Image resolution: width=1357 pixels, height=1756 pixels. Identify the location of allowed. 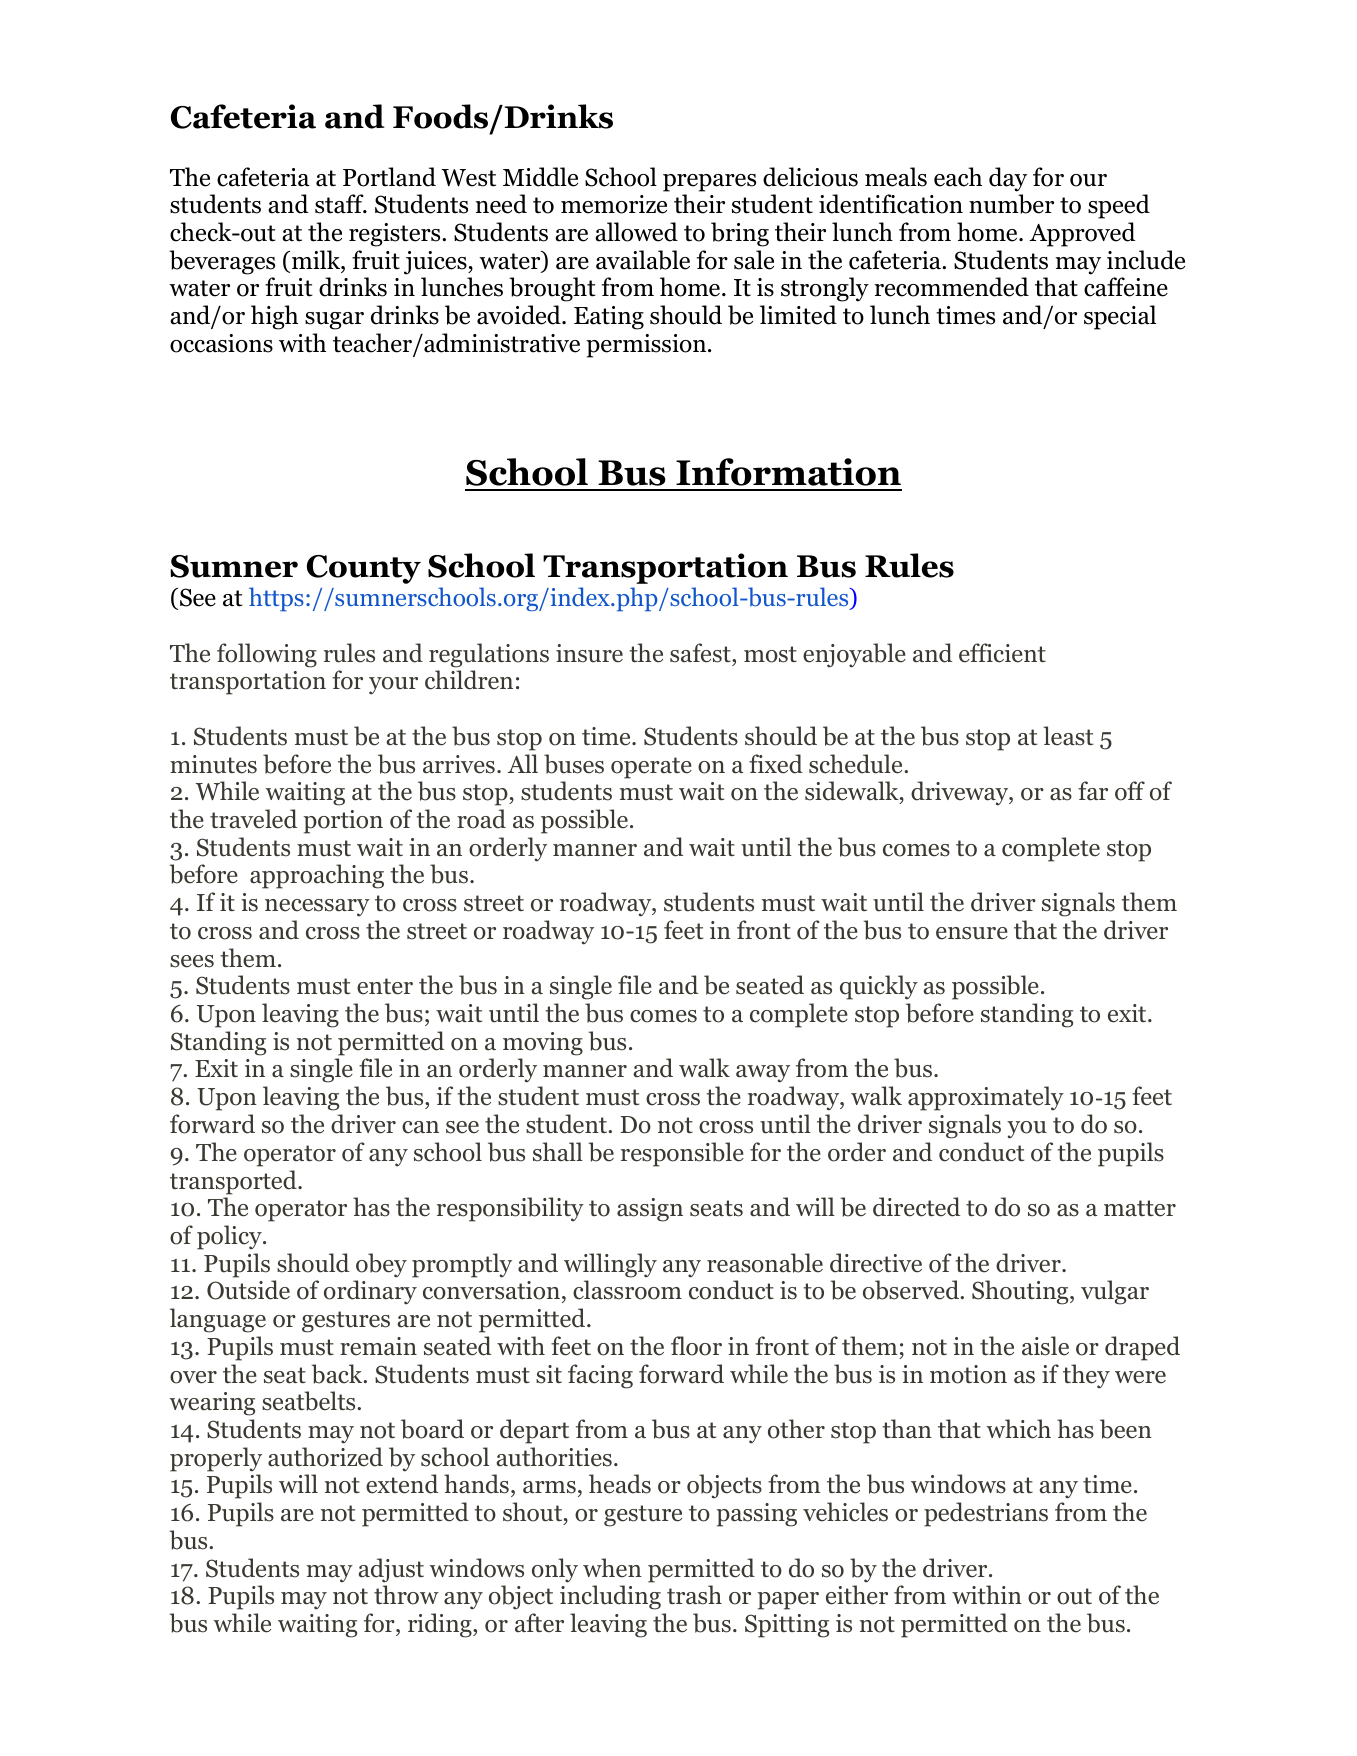
(636, 232).
